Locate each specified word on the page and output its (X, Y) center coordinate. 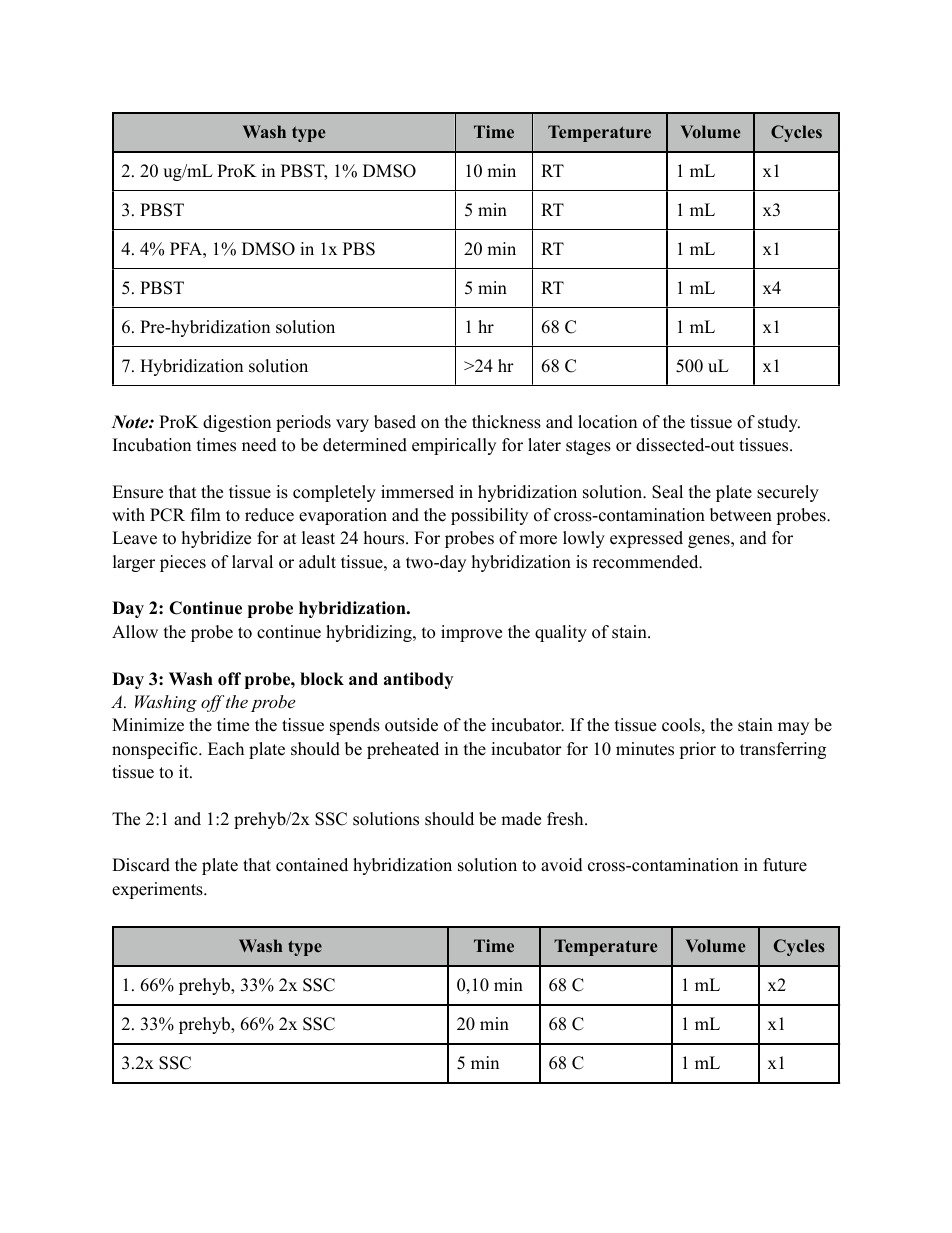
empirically (454, 446)
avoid (562, 865)
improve (471, 633)
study (779, 423)
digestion (237, 423)
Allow (135, 632)
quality (561, 633)
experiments (158, 890)
